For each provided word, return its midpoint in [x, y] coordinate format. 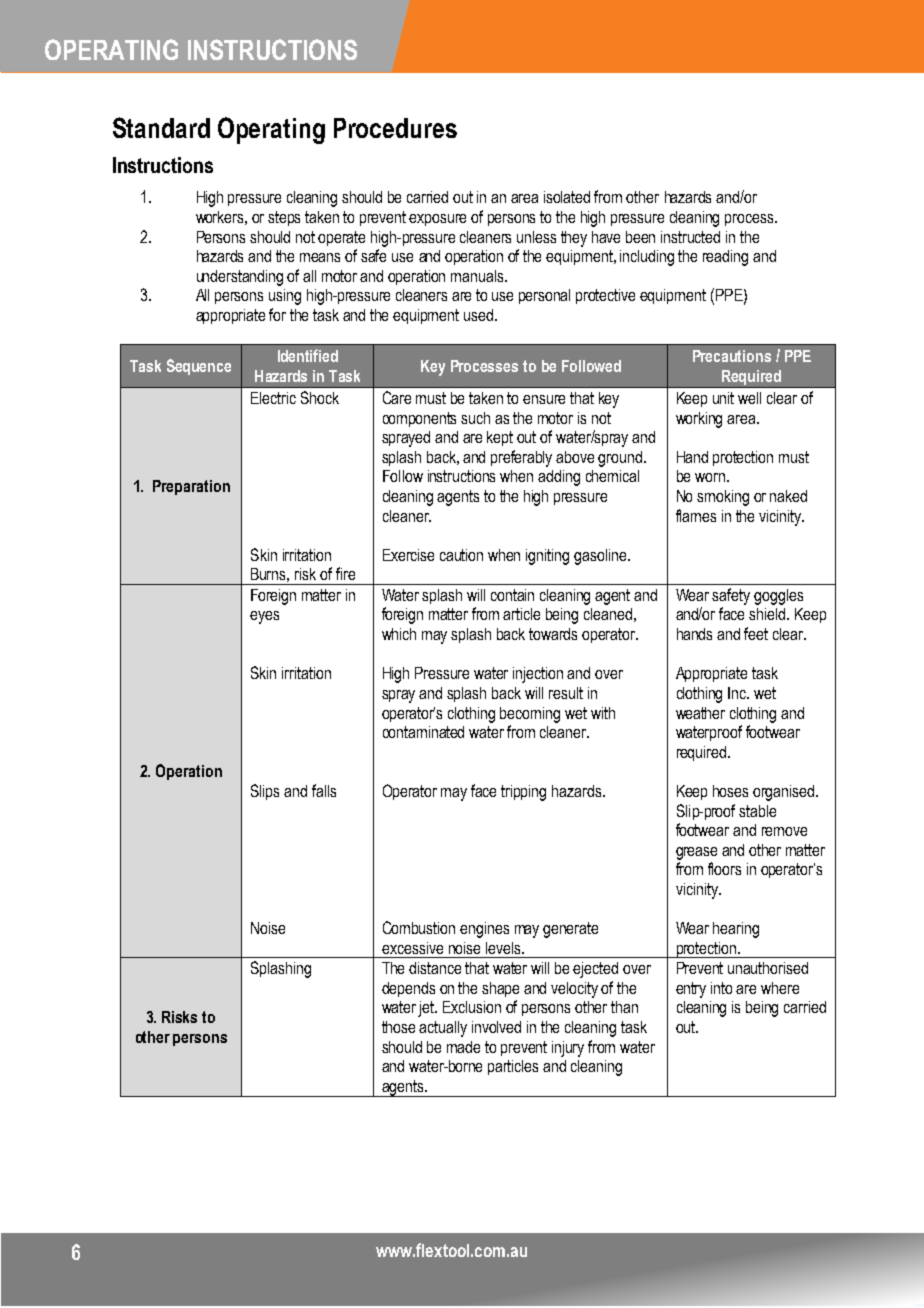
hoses [730, 791]
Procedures [395, 128]
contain [512, 595]
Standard [161, 127]
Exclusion [472, 1007]
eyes [264, 617]
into [721, 988]
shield [768, 614]
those [398, 1027]
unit [723, 398]
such [475, 418]
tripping [523, 793]
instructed [690, 237]
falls [324, 790]
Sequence [199, 367]
